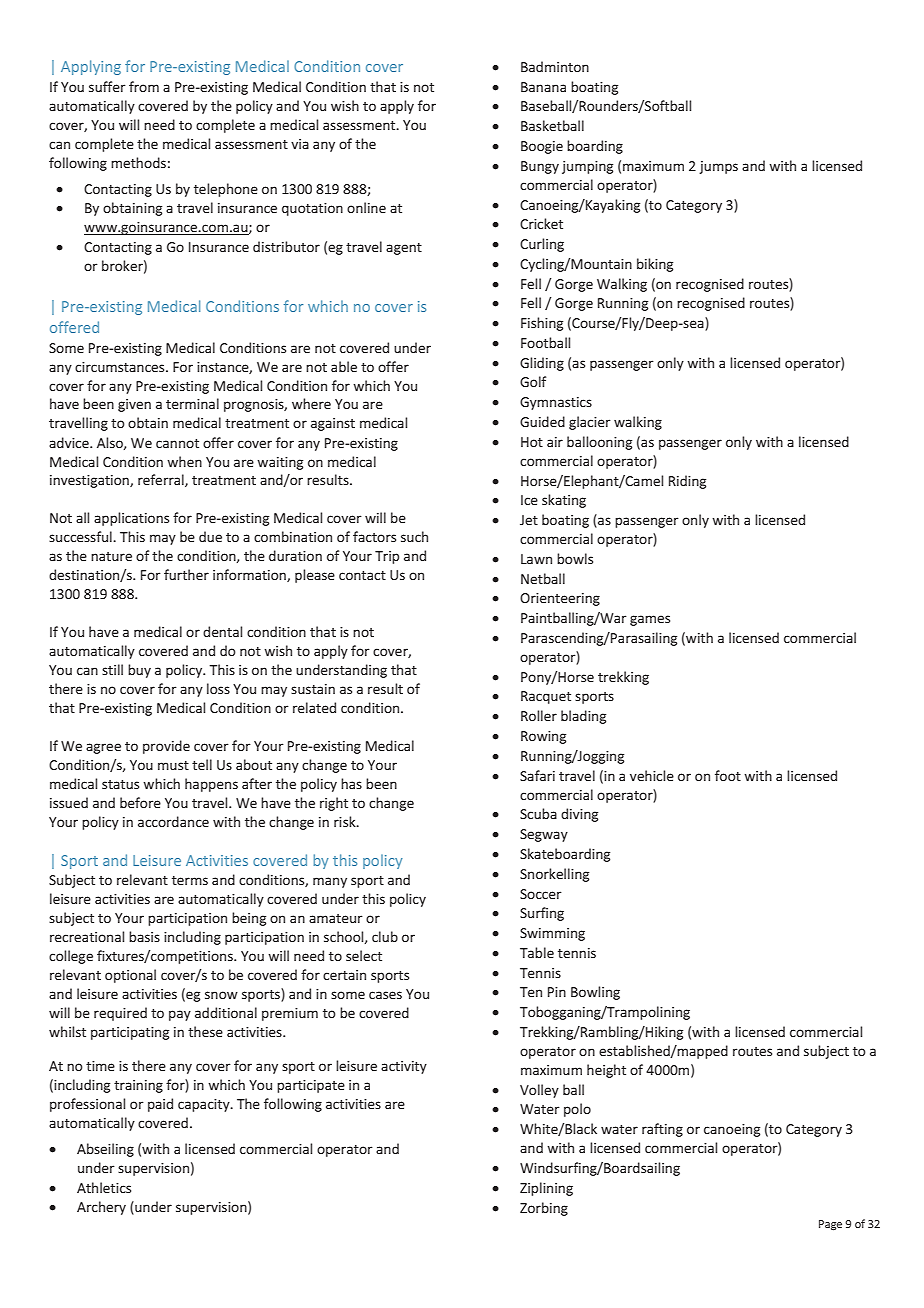 This screenshot has width=924, height=1308. What do you see at coordinates (830, 1225) in the screenshot?
I see `Page` at bounding box center [830, 1225].
